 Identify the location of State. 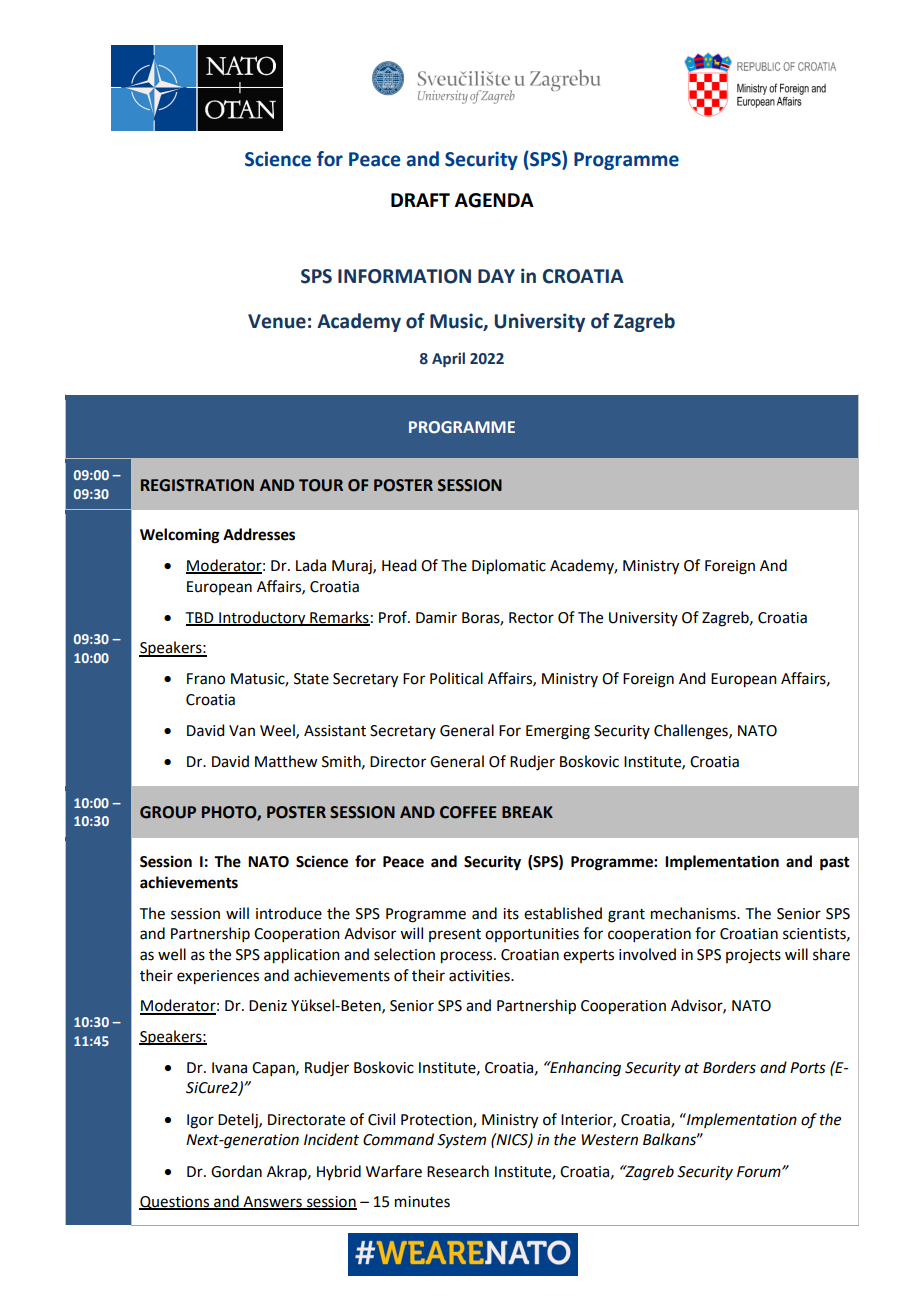
(311, 679).
